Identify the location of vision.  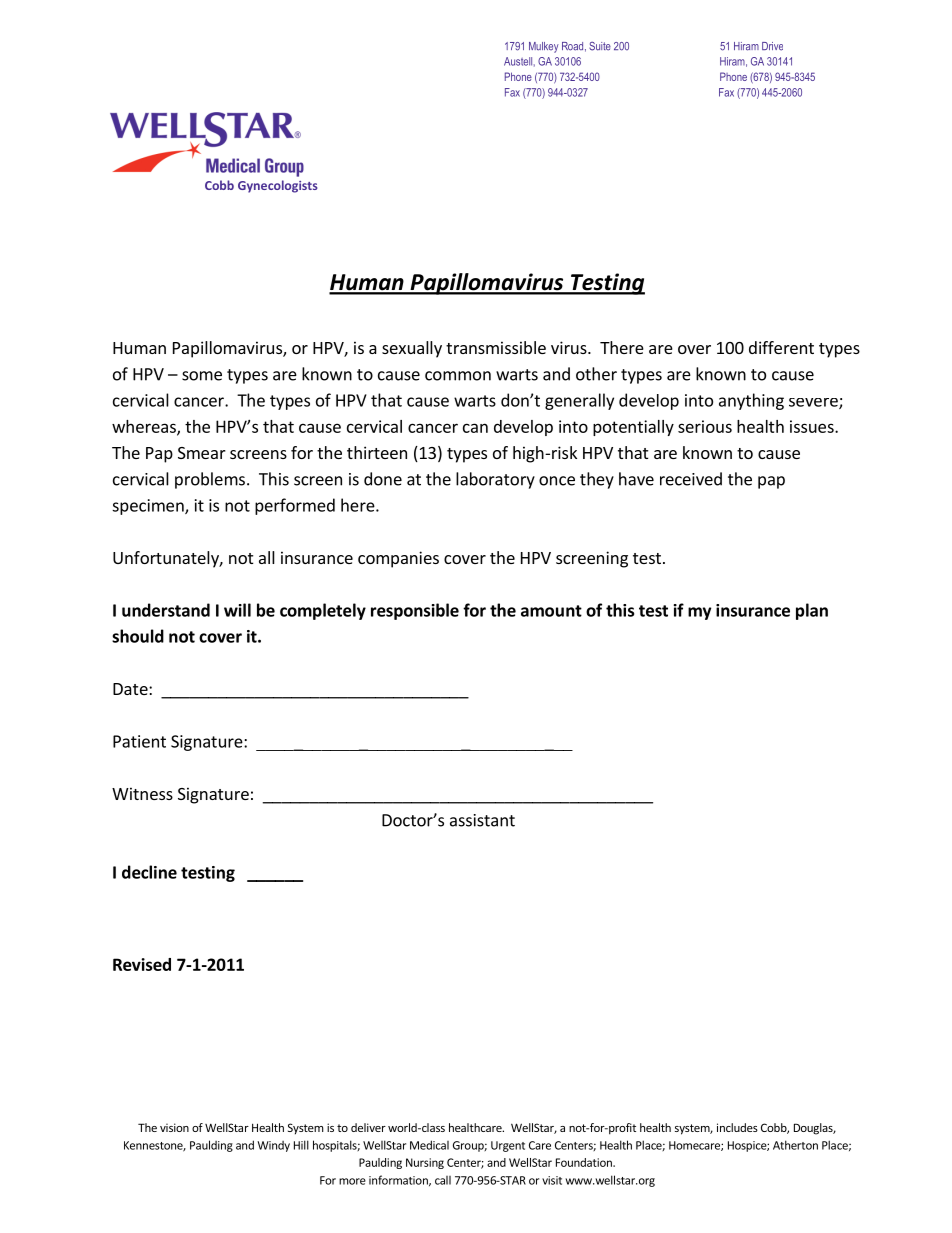
(174, 1127).
